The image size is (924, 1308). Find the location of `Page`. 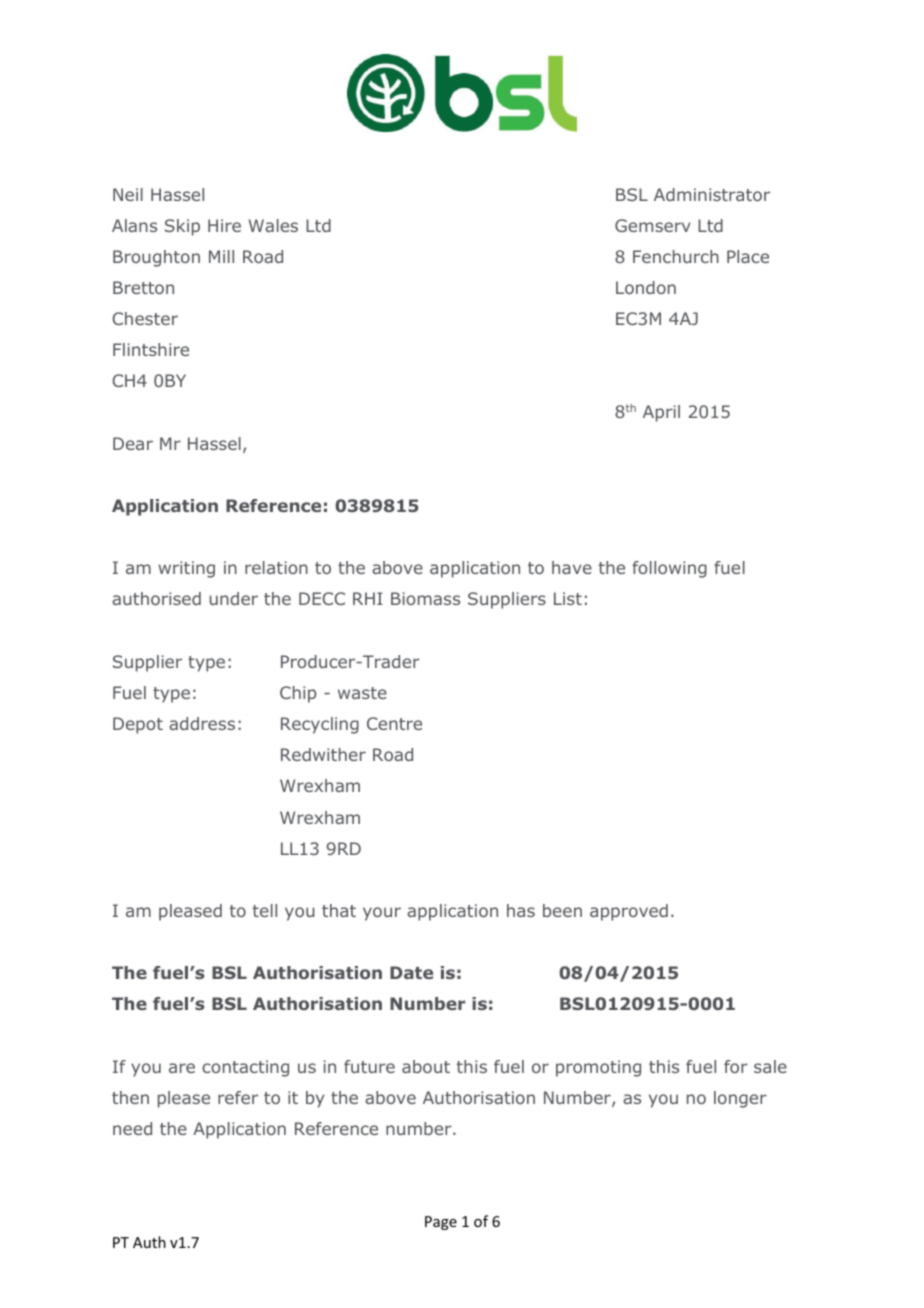

Page is located at coordinates (441, 1223).
